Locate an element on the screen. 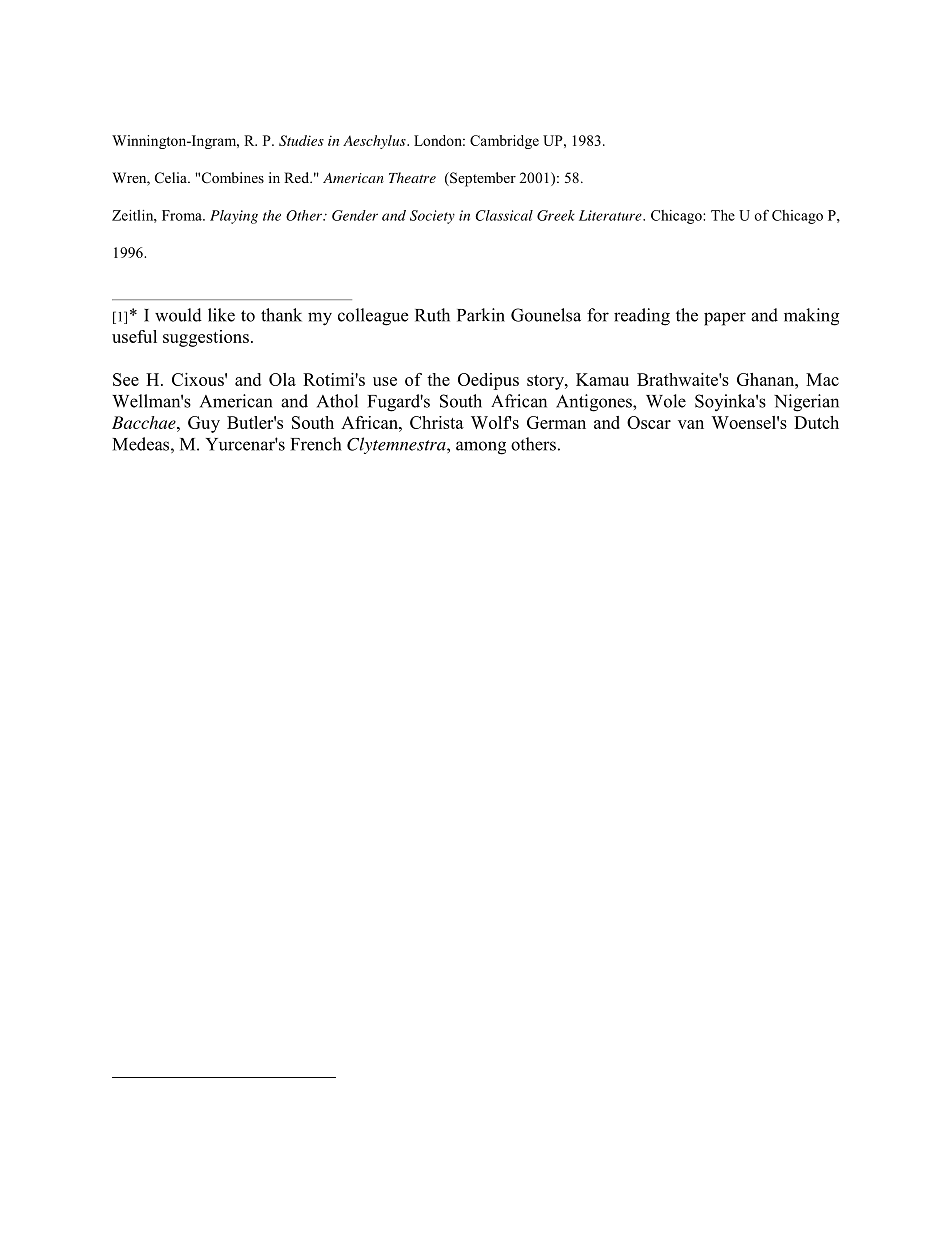 This screenshot has width=952, height=1233. suggestions is located at coordinates (206, 338).
